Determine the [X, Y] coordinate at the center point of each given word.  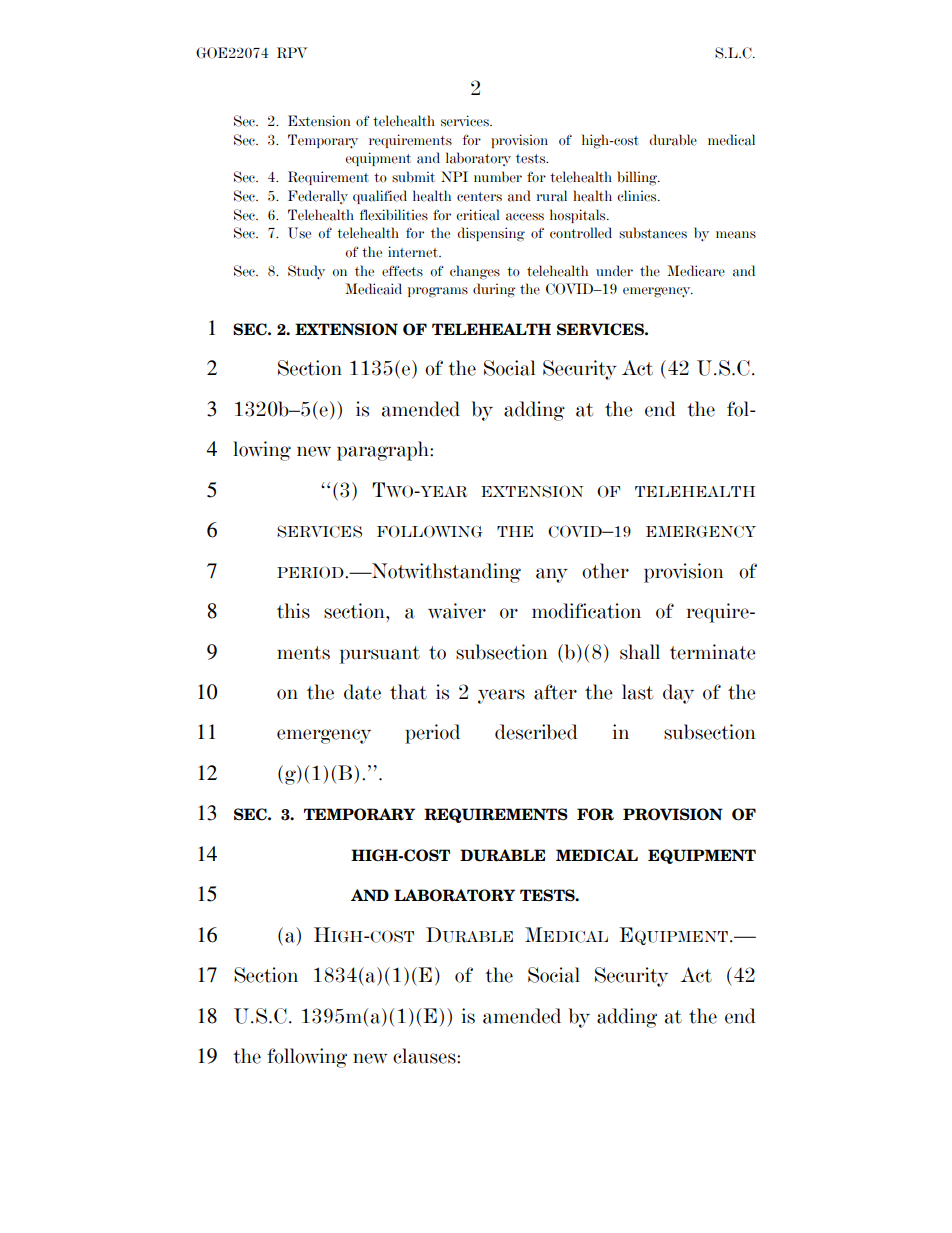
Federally [318, 197]
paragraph [384, 451]
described [536, 732]
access [525, 217]
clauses [425, 1056]
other [605, 571]
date [362, 692]
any [552, 575]
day [678, 694]
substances [653, 233]
